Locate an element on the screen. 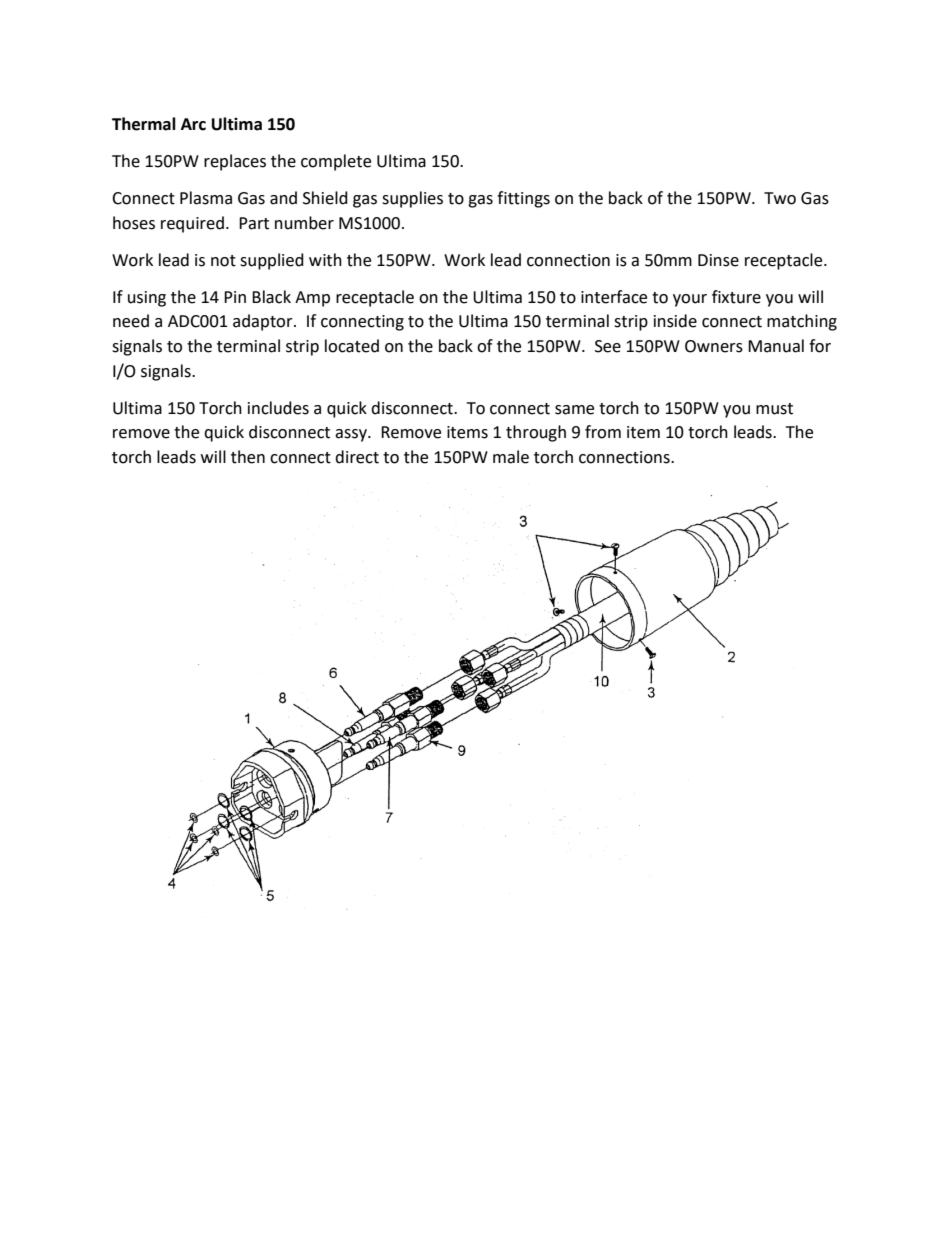 This screenshot has width=952, height=1233. Plasma is located at coordinates (206, 198).
